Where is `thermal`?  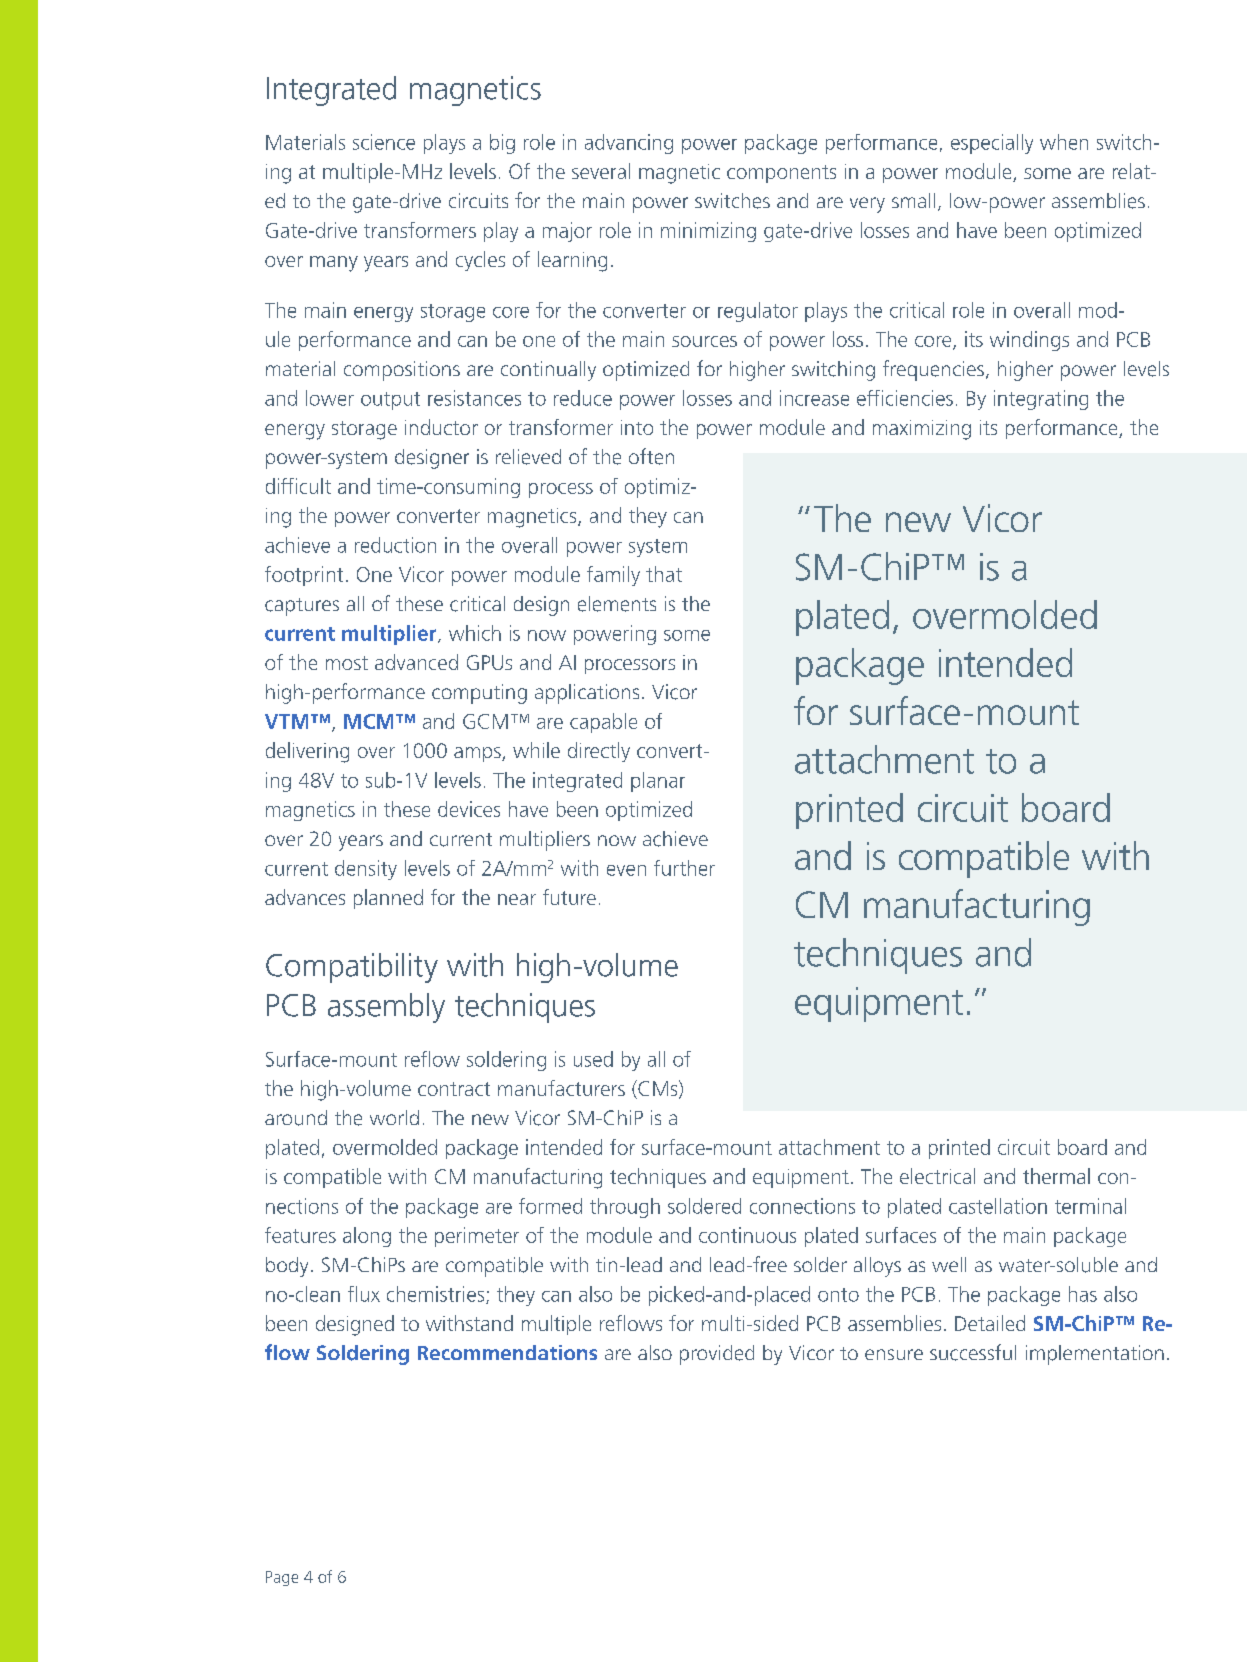 thermal is located at coordinates (1056, 1176).
